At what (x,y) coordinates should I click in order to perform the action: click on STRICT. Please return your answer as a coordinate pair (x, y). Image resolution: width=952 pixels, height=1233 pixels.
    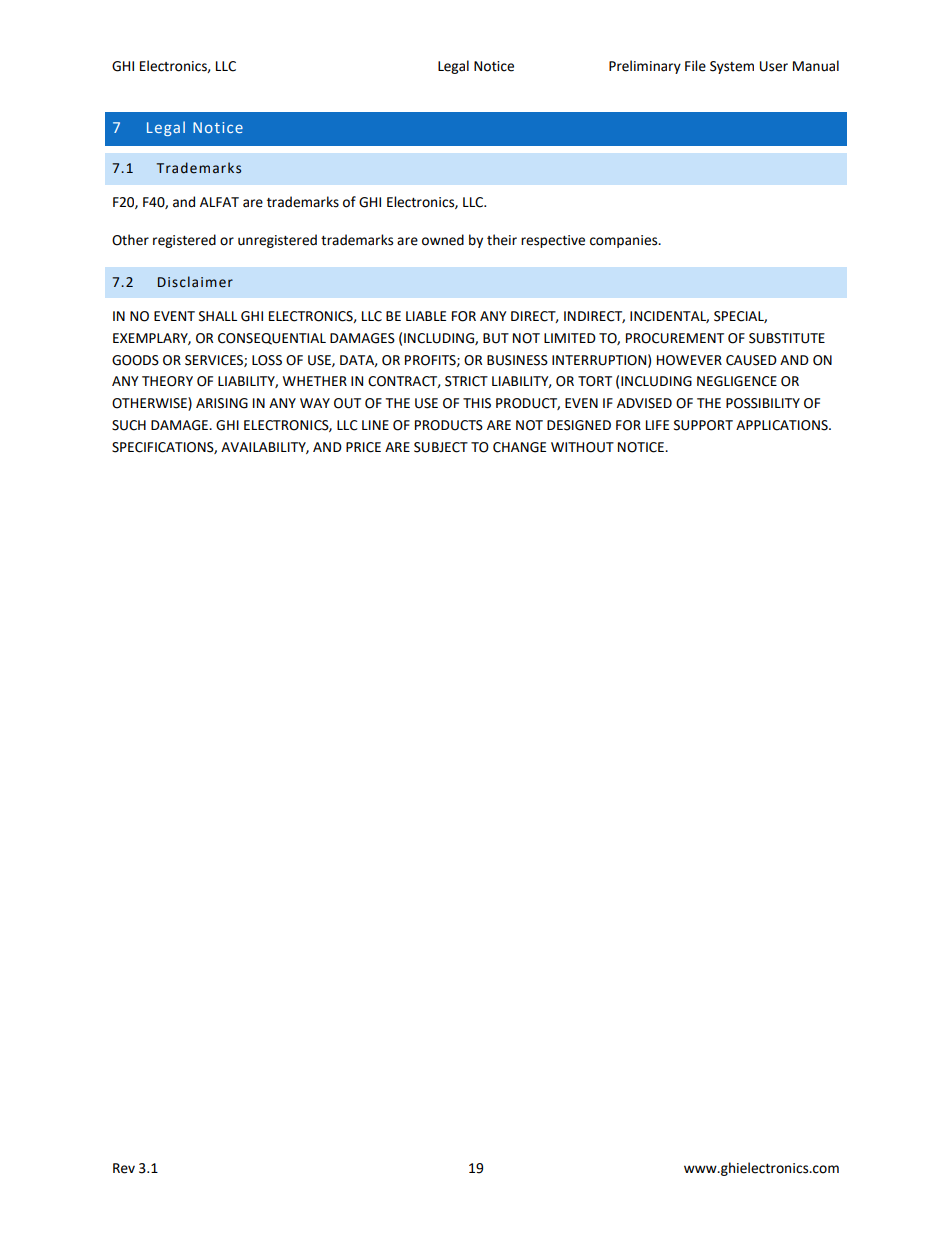
    Looking at the image, I should click on (466, 381).
